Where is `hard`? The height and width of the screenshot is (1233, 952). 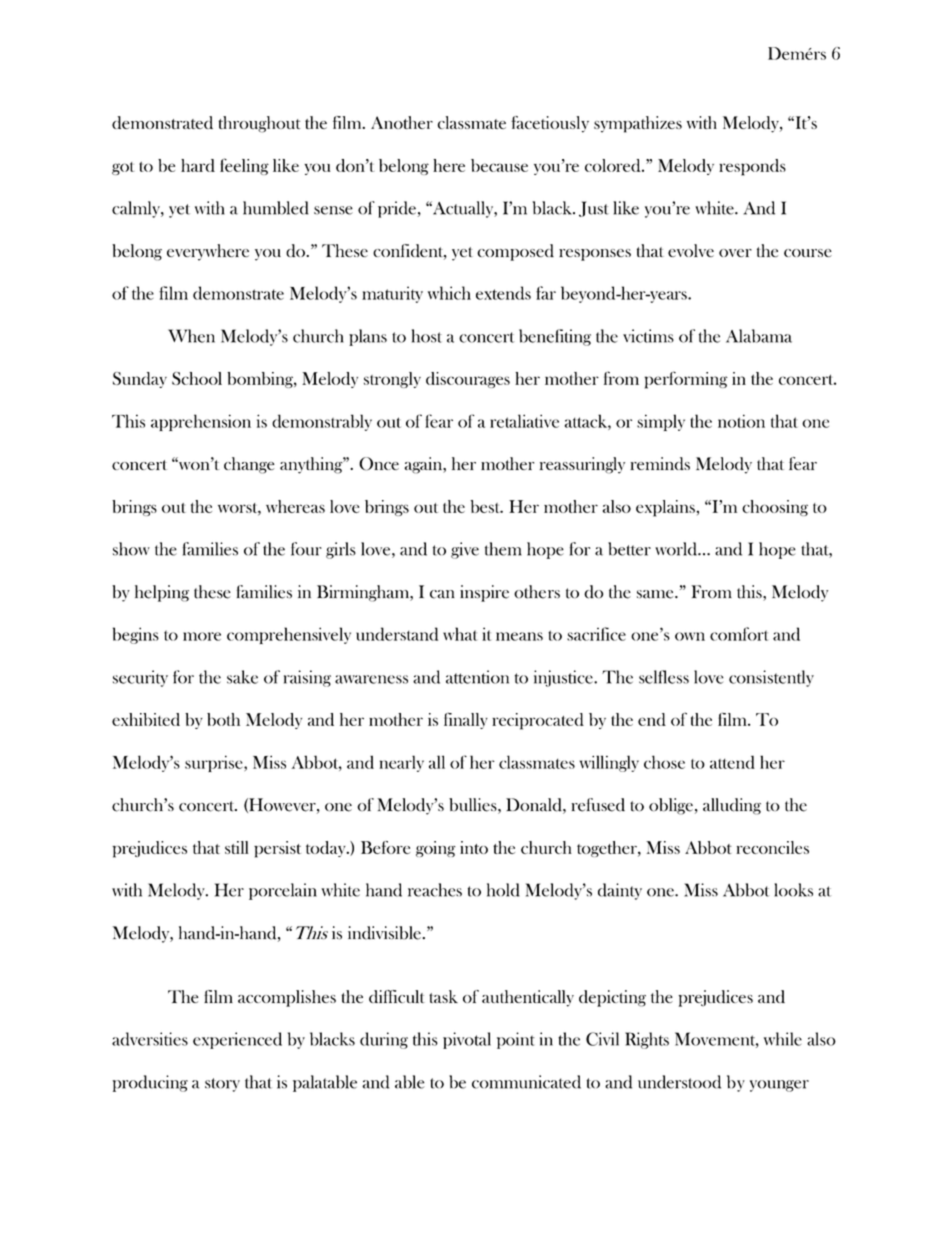
hard is located at coordinates (198, 165).
